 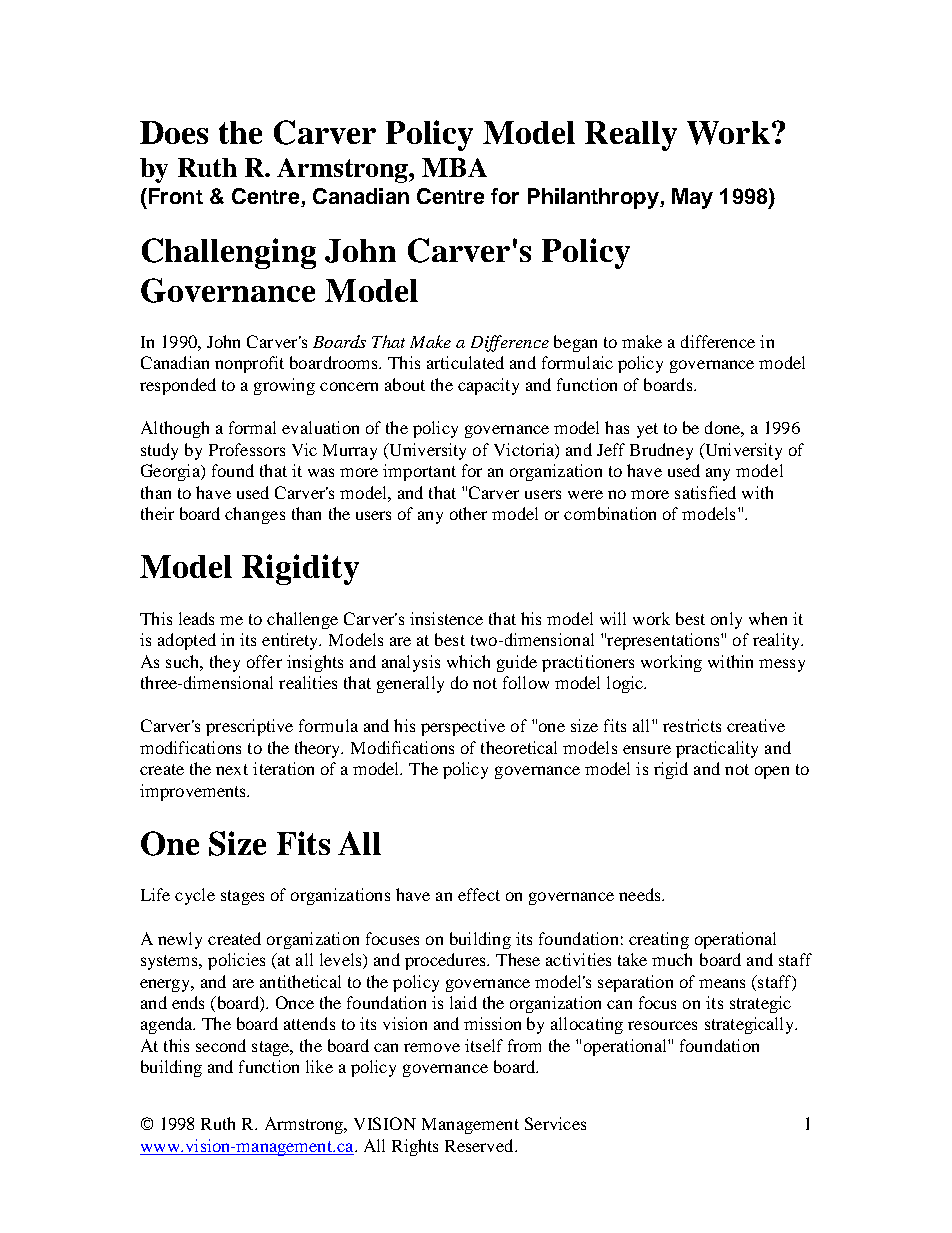 I want to click on Reserved, so click(x=481, y=1145).
